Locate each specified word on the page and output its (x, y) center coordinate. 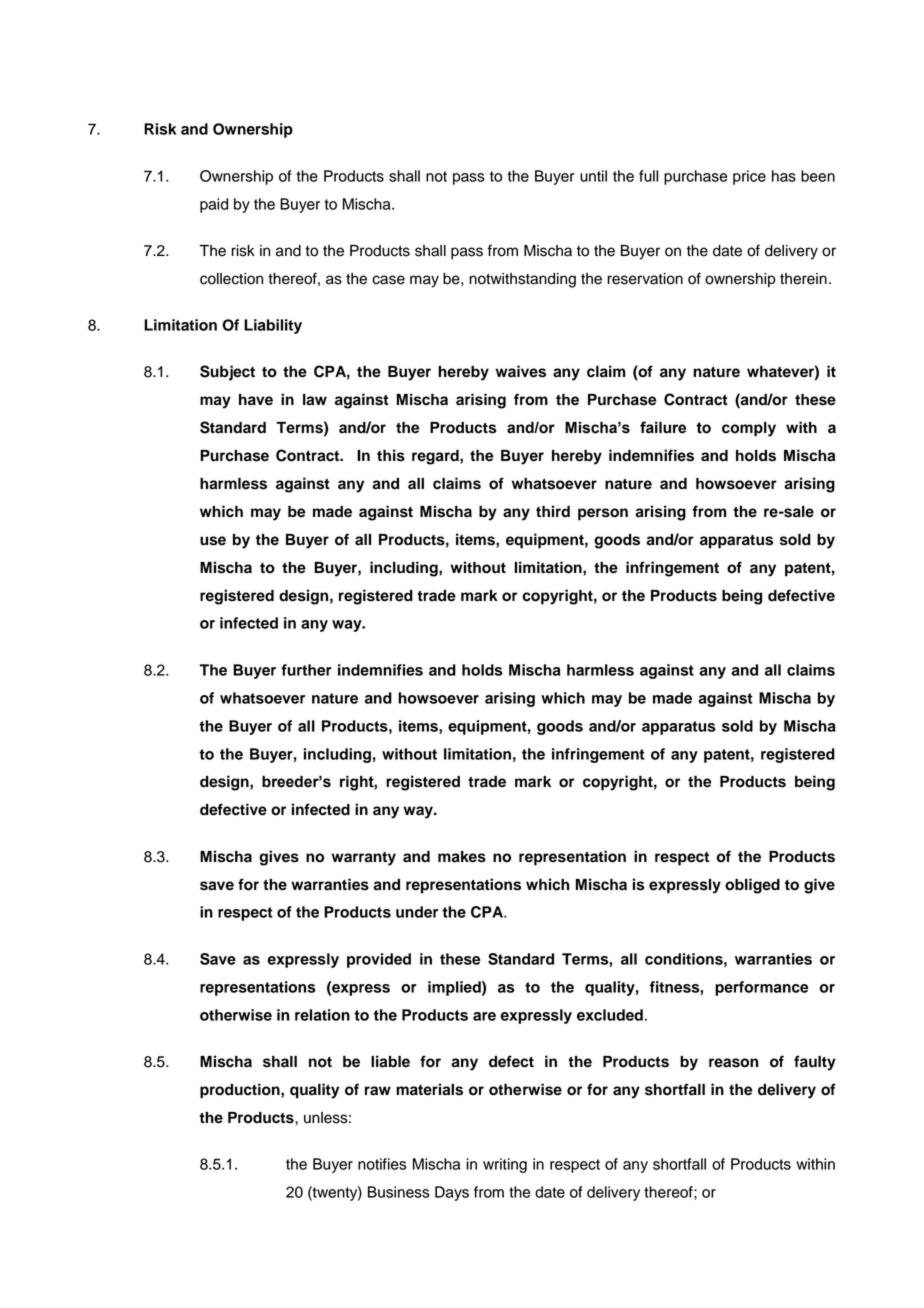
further (306, 670)
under (417, 912)
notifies (382, 1164)
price (749, 177)
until (593, 176)
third (553, 511)
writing (505, 1165)
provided (379, 960)
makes (462, 857)
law (315, 400)
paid (214, 205)
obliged (752, 886)
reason (733, 1063)
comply (749, 429)
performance (762, 988)
